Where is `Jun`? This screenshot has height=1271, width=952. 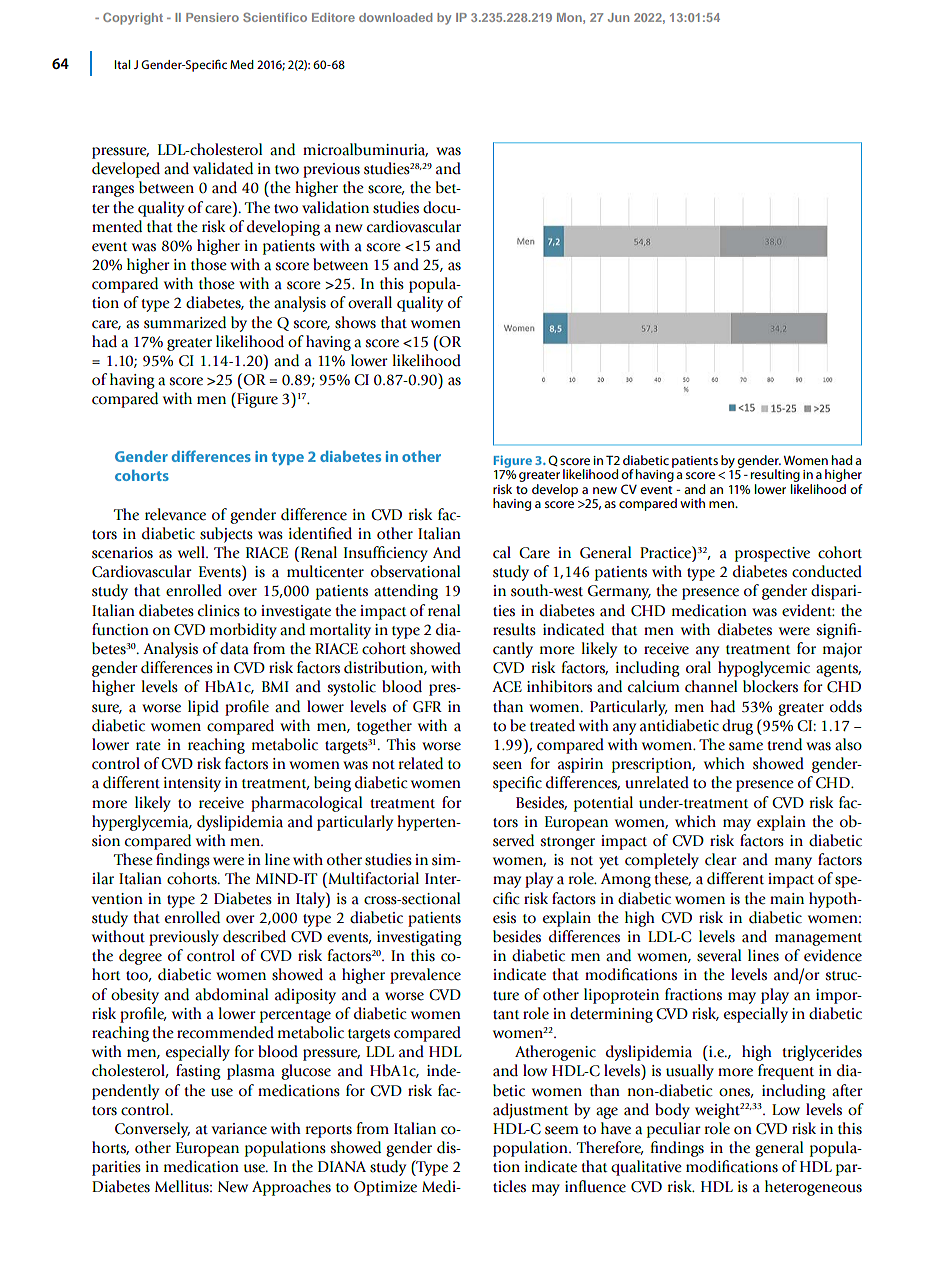
Jun is located at coordinates (618, 17).
